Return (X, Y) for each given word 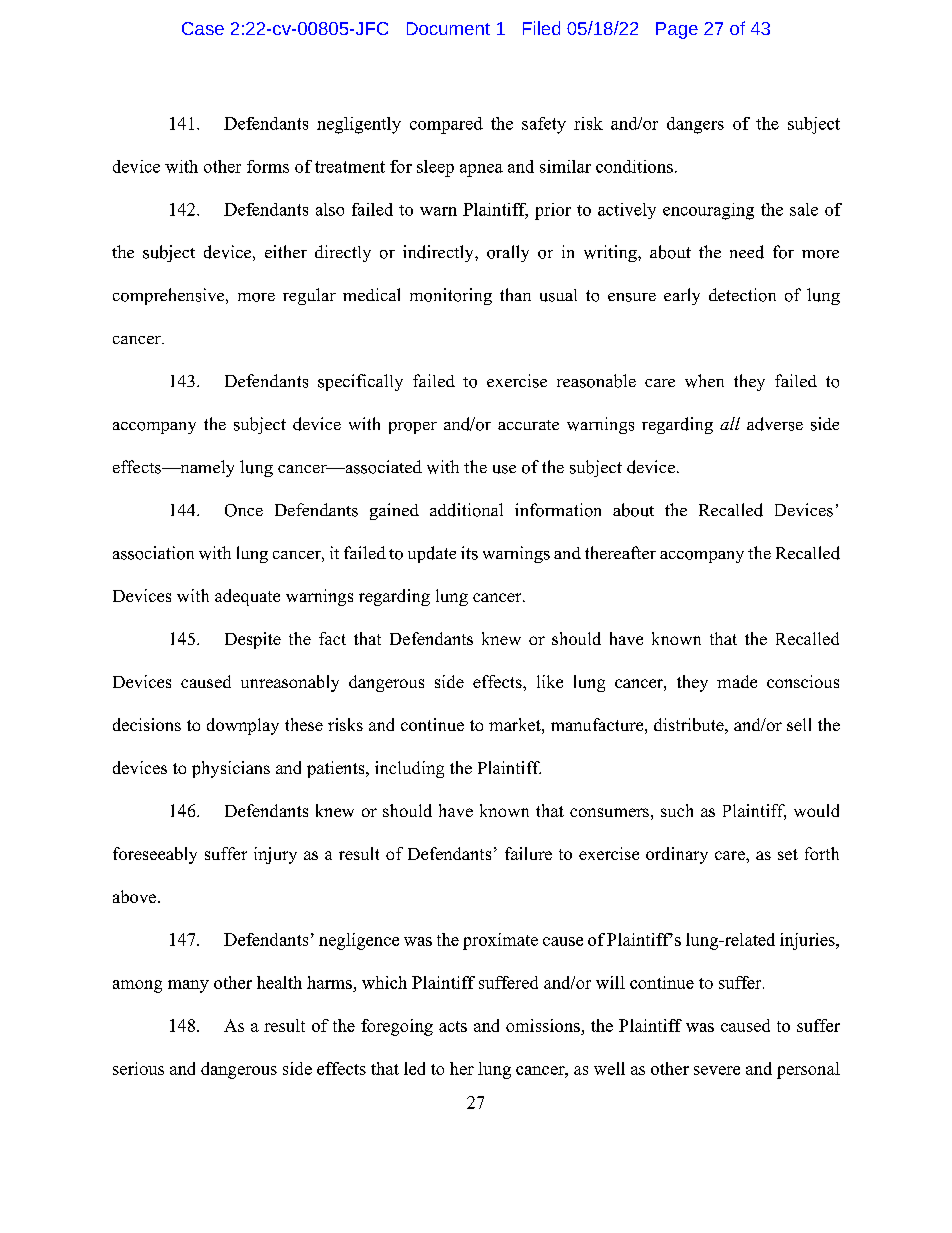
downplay (243, 726)
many (188, 986)
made (737, 681)
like (550, 681)
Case (203, 28)
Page (677, 30)
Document (448, 28)
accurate (528, 425)
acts (453, 1026)
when (704, 381)
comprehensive (170, 296)
